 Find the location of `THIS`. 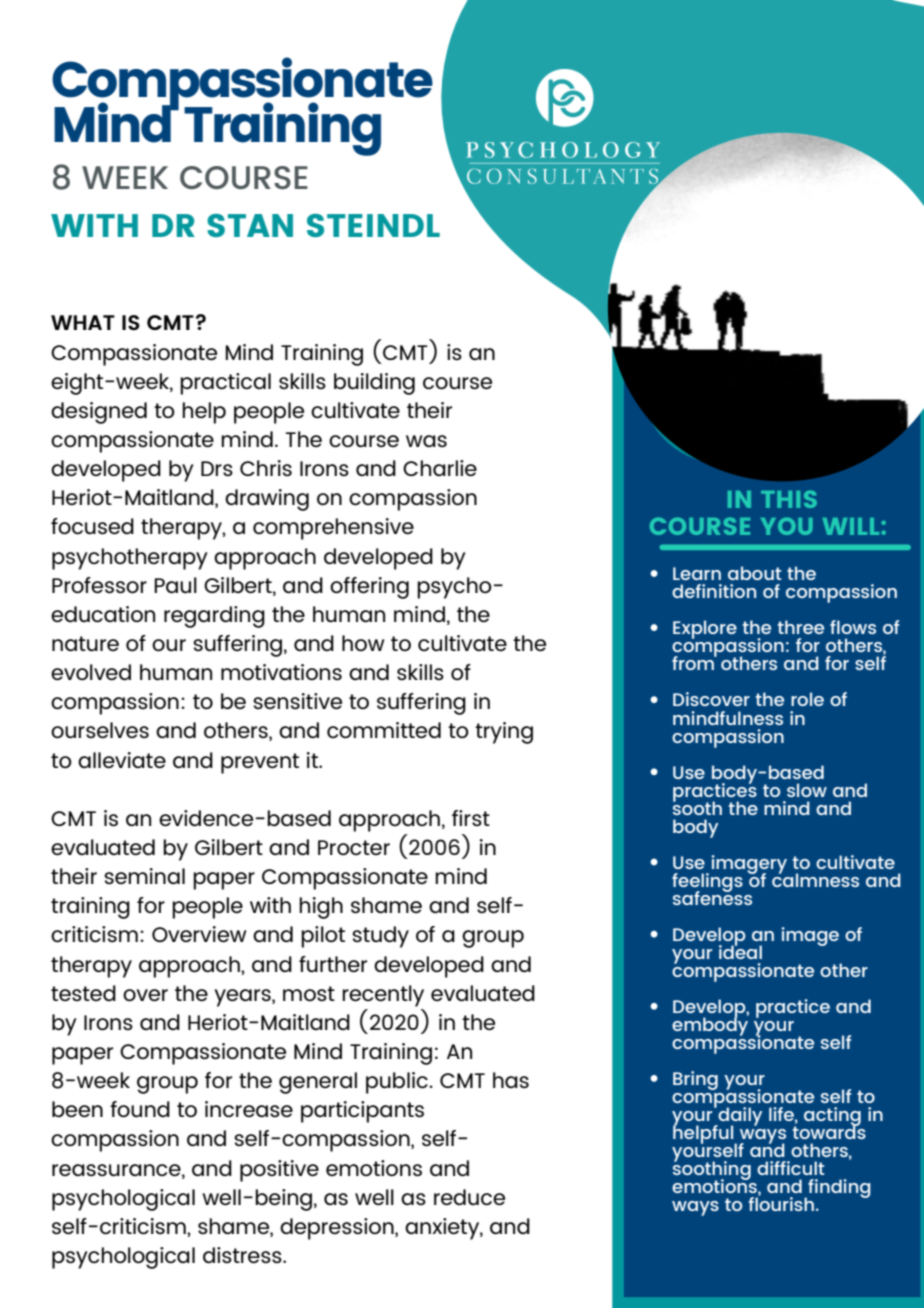

THIS is located at coordinates (789, 499).
